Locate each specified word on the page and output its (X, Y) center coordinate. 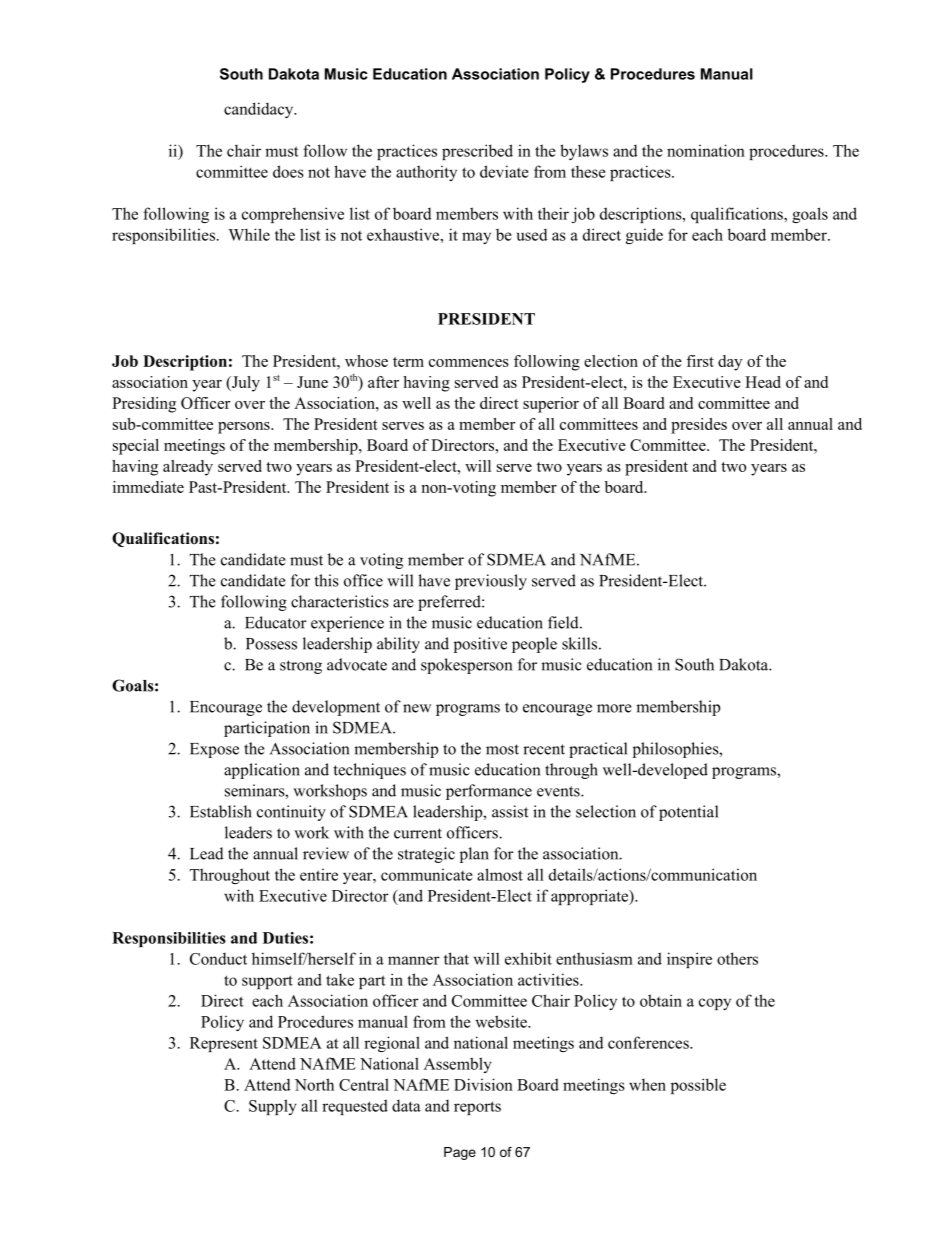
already (188, 468)
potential (688, 813)
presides (699, 426)
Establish (221, 811)
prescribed (477, 152)
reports (477, 1108)
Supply (273, 1107)
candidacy (260, 110)
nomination (706, 150)
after (383, 382)
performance (489, 792)
